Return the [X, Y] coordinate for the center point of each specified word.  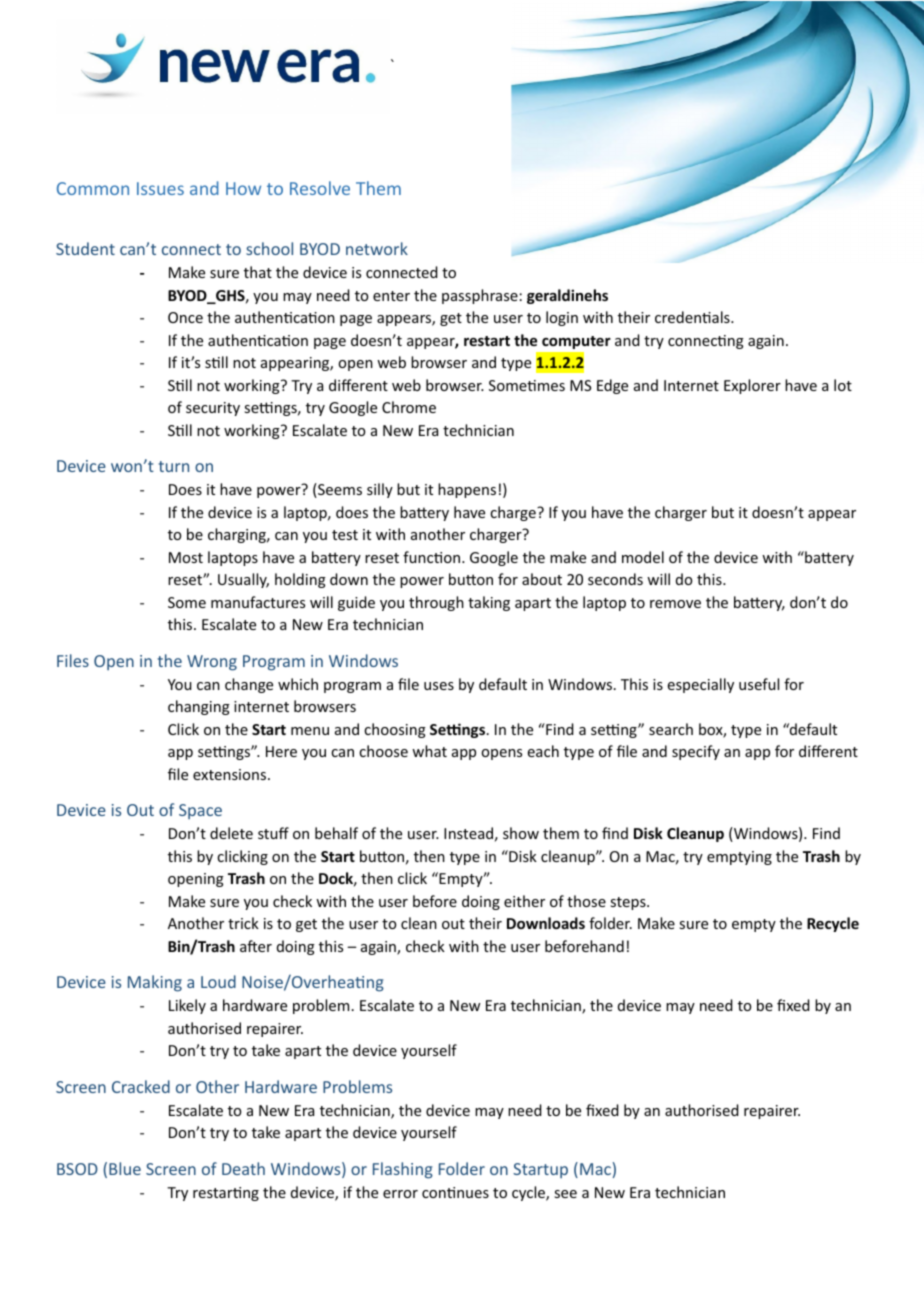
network [377, 248]
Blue [125, 1168]
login [562, 318]
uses [439, 686]
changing [199, 707]
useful [759, 684]
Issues [160, 188]
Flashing [403, 1170]
